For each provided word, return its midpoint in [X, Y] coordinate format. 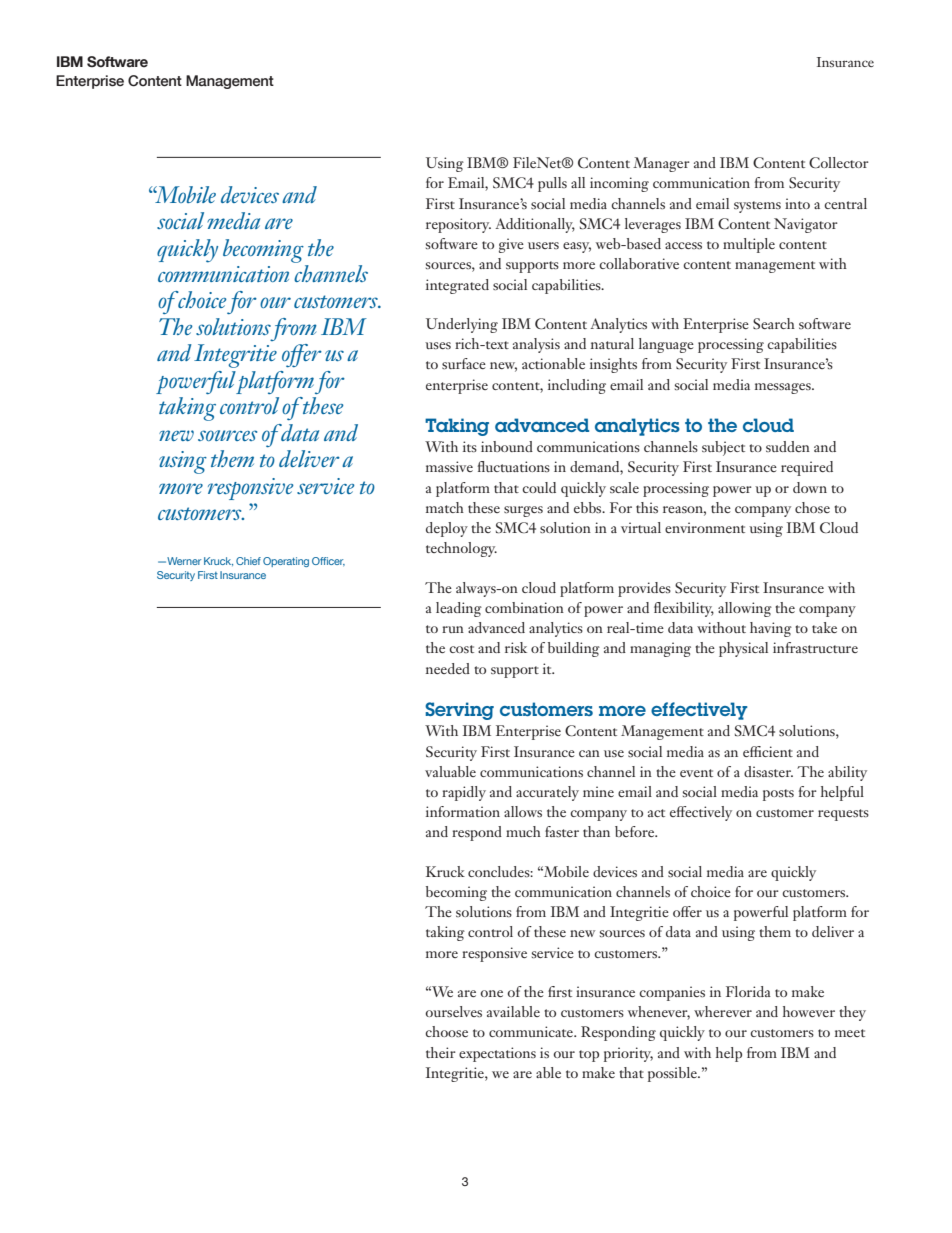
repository [458, 225]
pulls [552, 184]
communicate [532, 1031]
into [797, 203]
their [441, 1052]
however [809, 1011]
